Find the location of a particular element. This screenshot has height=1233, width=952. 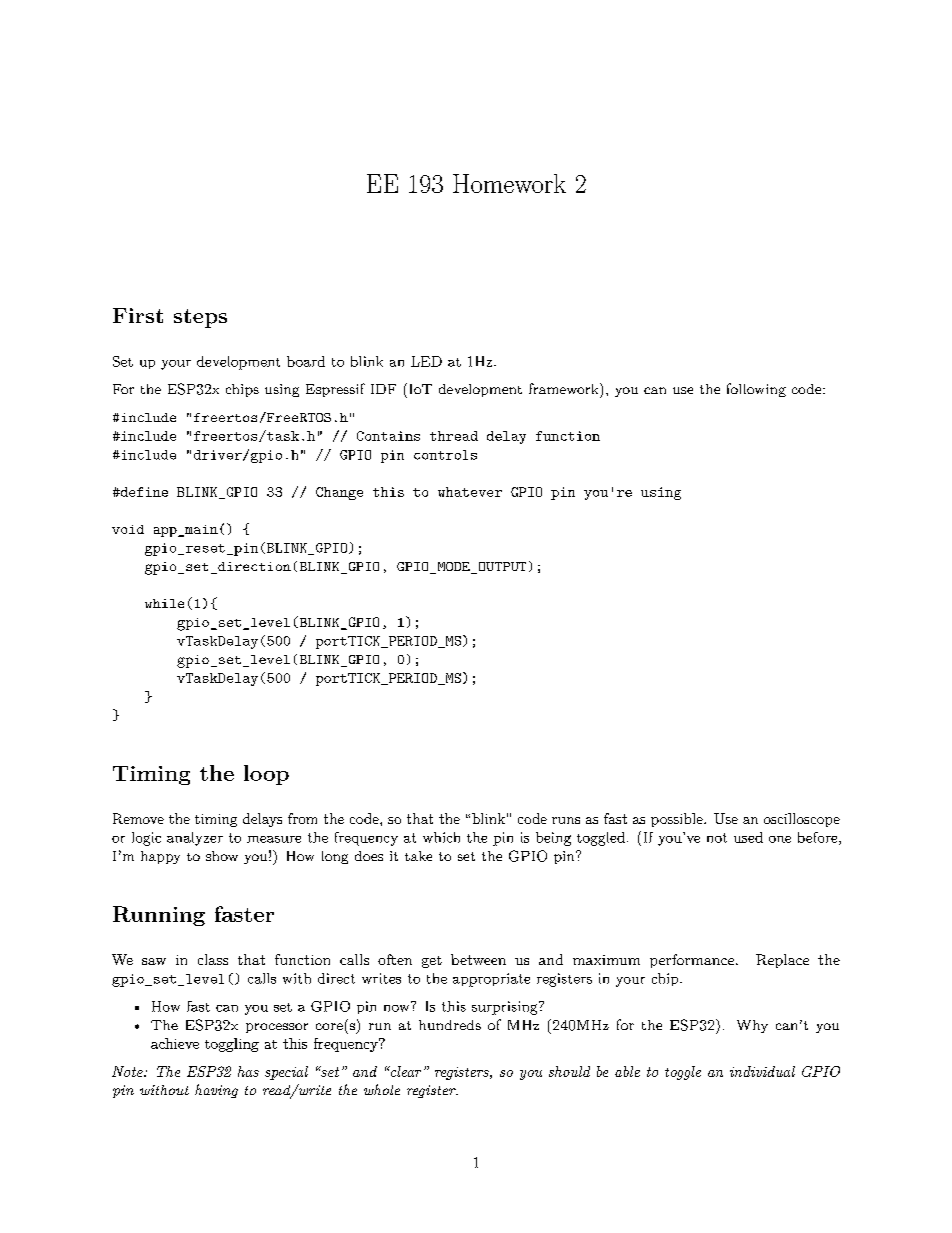

void is located at coordinates (128, 529).
